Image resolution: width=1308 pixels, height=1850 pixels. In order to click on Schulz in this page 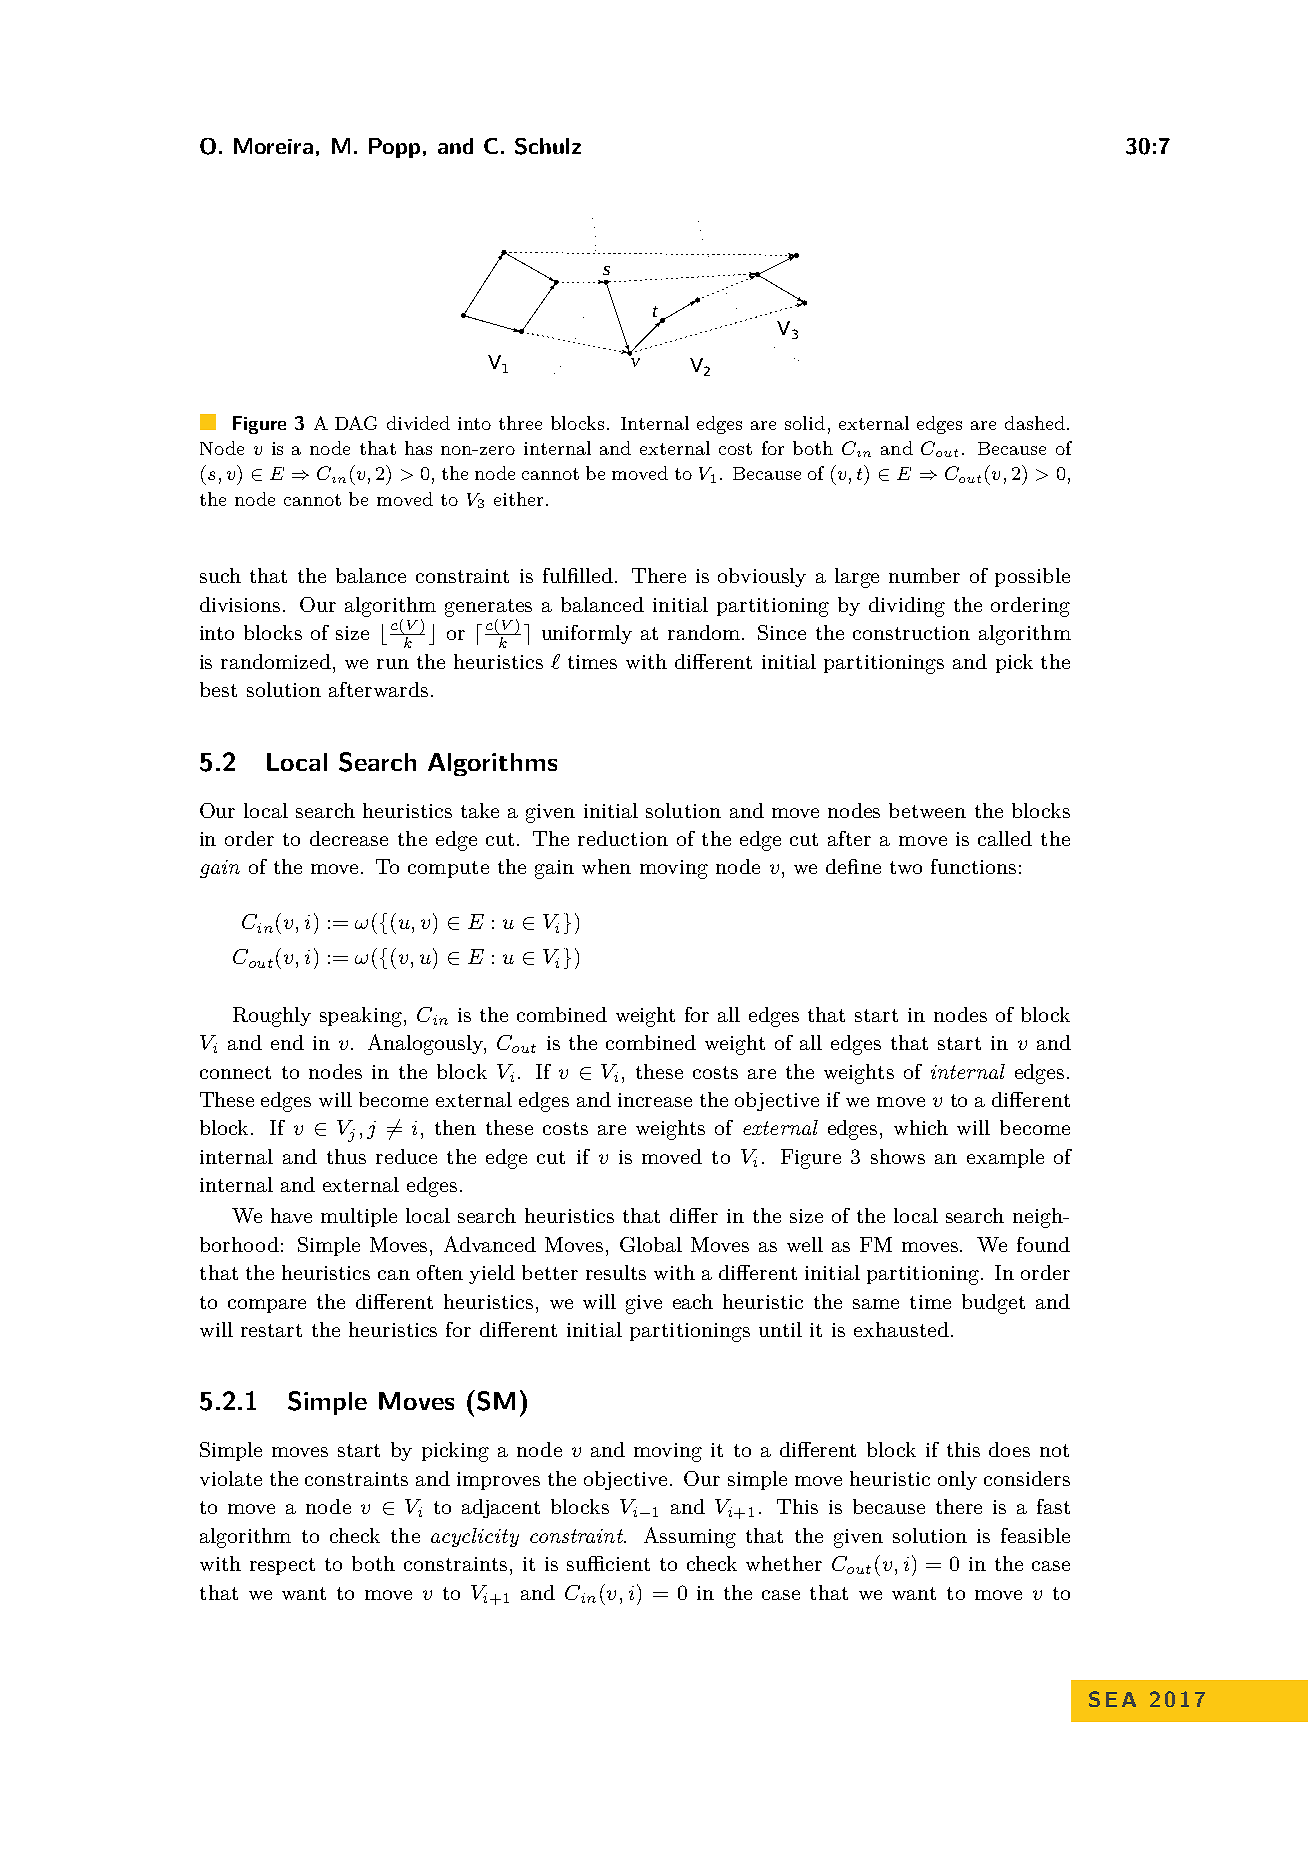, I will do `click(548, 146)`.
